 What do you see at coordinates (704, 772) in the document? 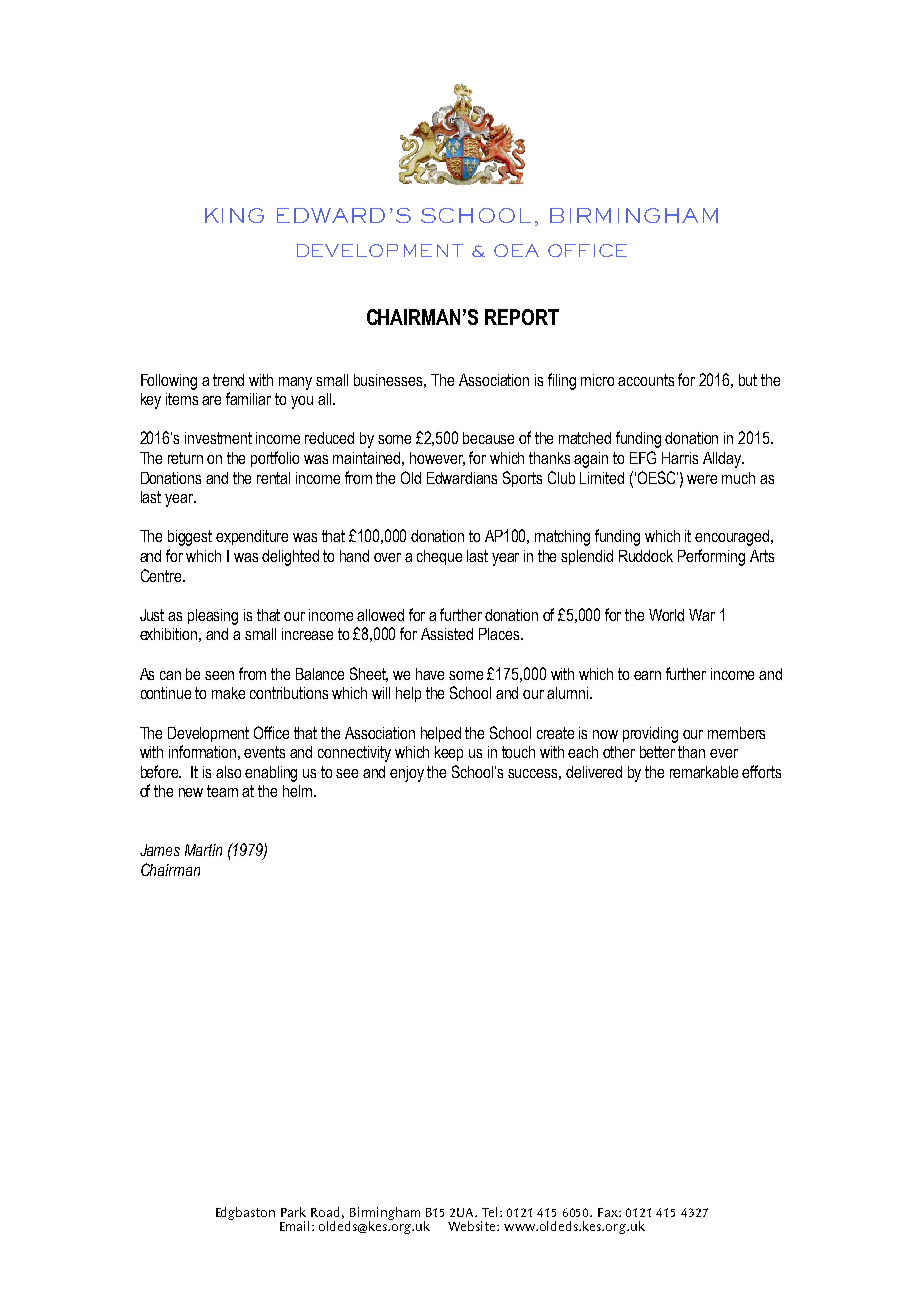
I see `remarkable` at bounding box center [704, 772].
